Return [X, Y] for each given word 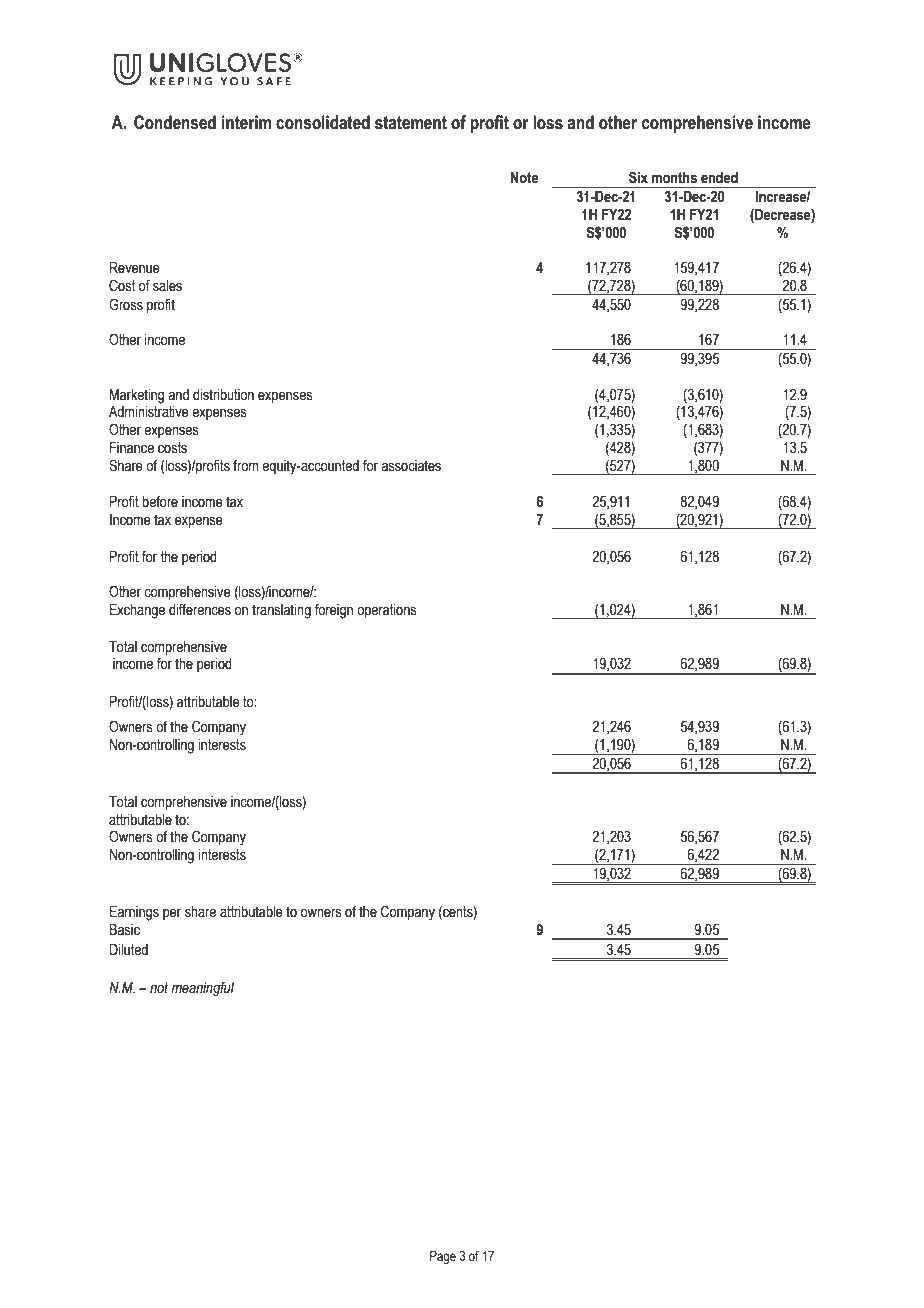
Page [443, 1257]
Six [638, 177]
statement [411, 123]
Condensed [175, 122]
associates [411, 466]
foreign [334, 611]
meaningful [202, 988]
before [160, 501]
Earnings [134, 913]
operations [387, 611]
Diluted [129, 950]
